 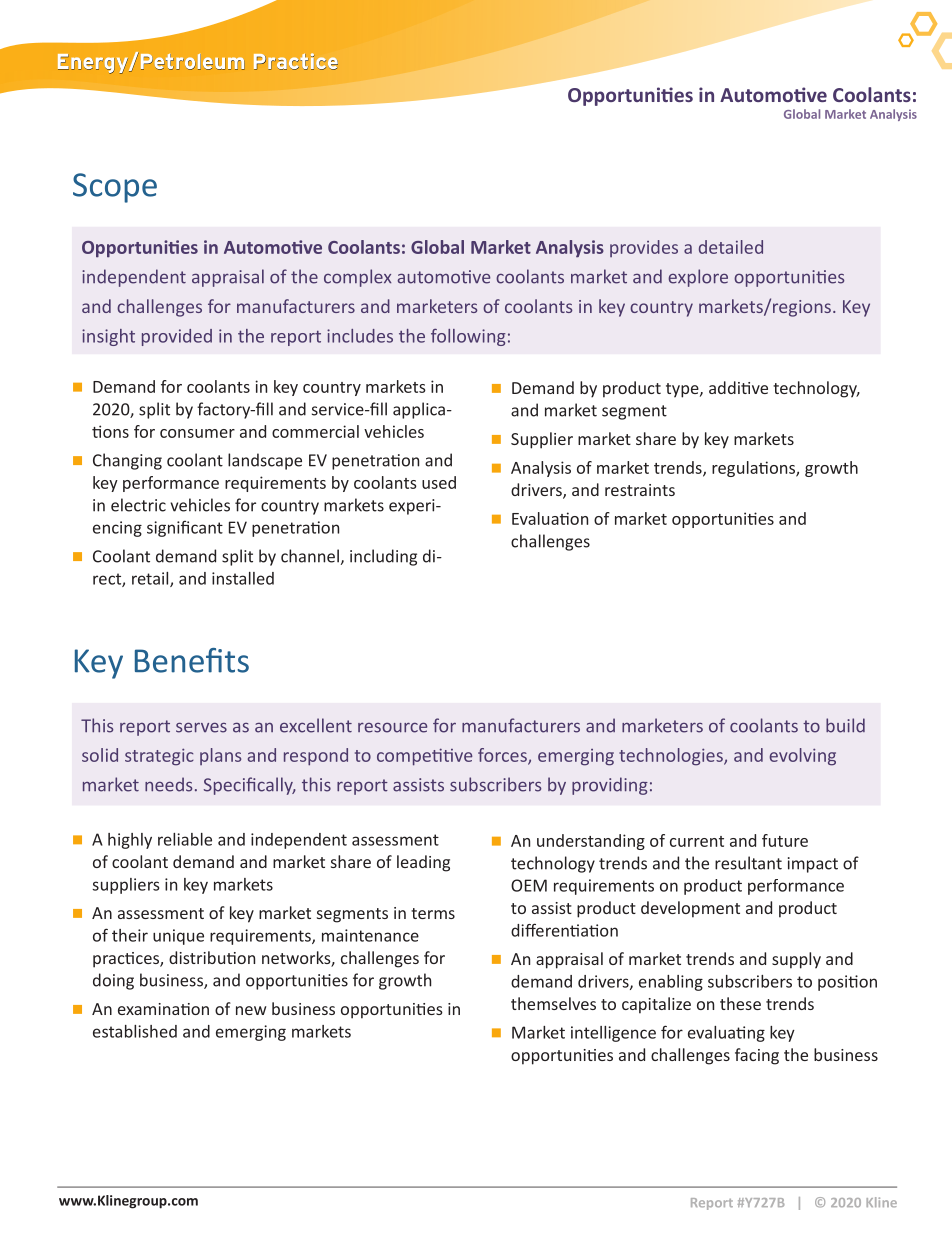 I want to click on Scope, so click(x=115, y=188).
